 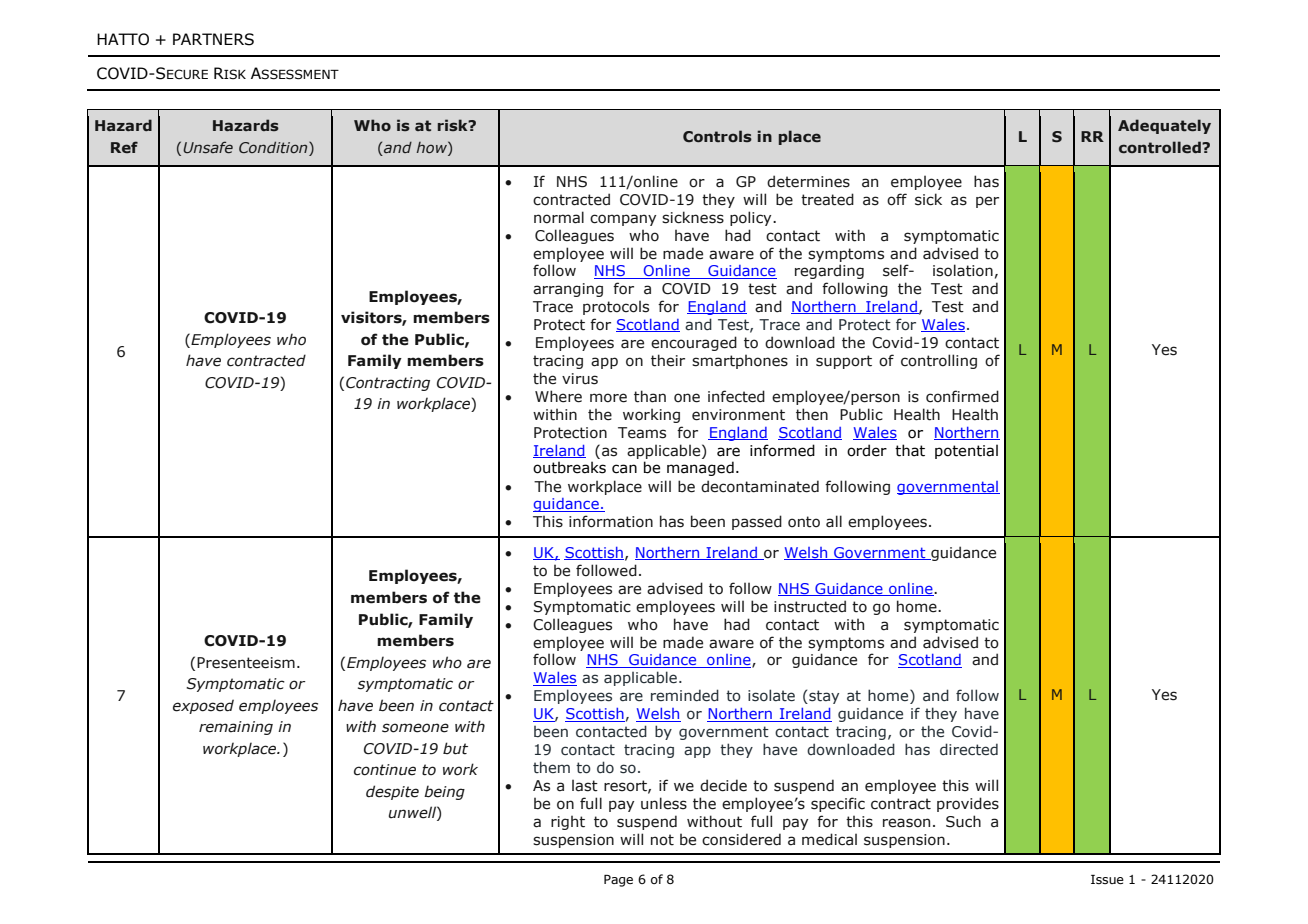 What do you see at coordinates (1164, 126) in the image?
I see `Adequately` at bounding box center [1164, 126].
